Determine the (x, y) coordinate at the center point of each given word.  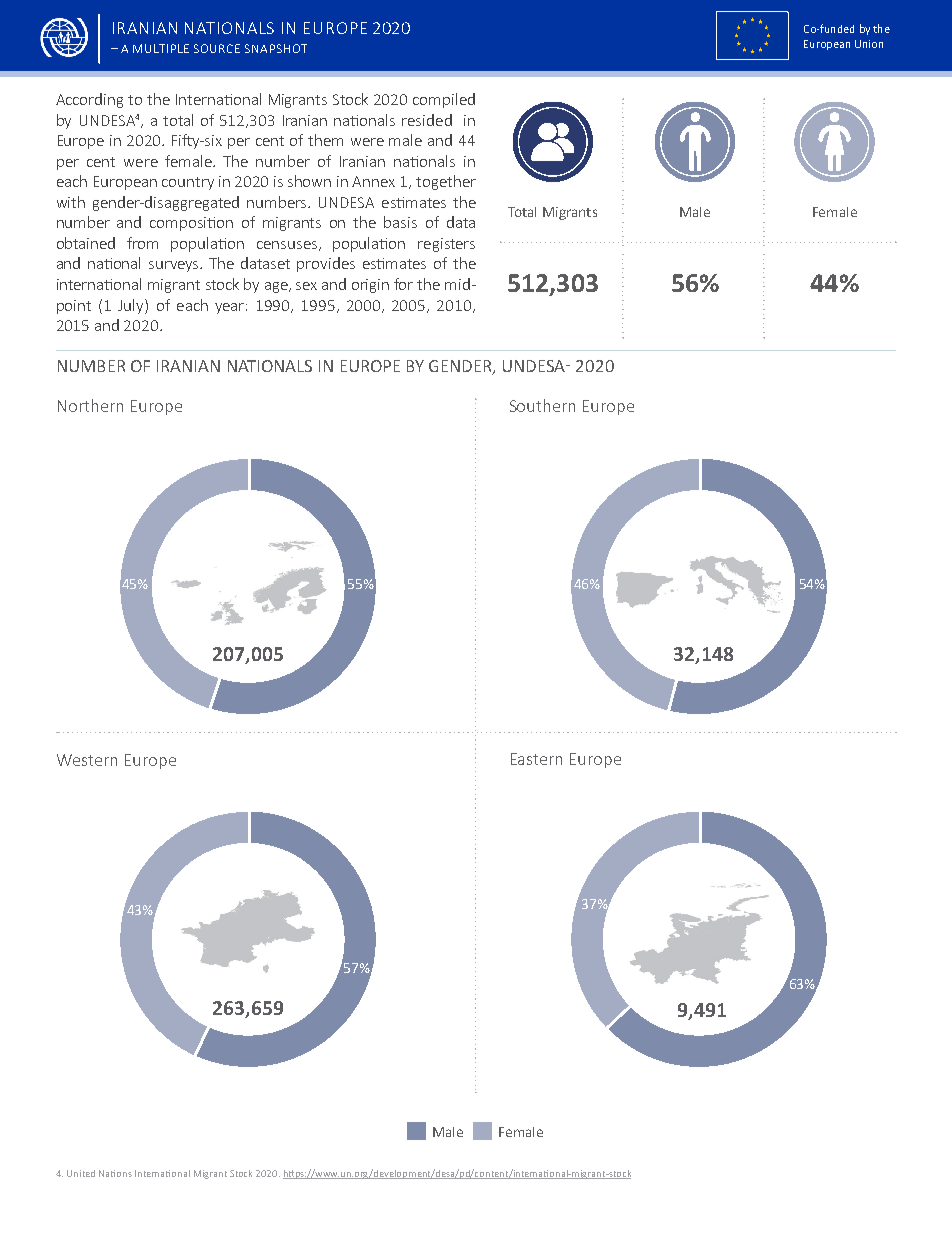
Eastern (536, 759)
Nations (115, 1173)
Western (87, 760)
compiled (444, 100)
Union (869, 44)
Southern (542, 405)
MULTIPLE (161, 48)
